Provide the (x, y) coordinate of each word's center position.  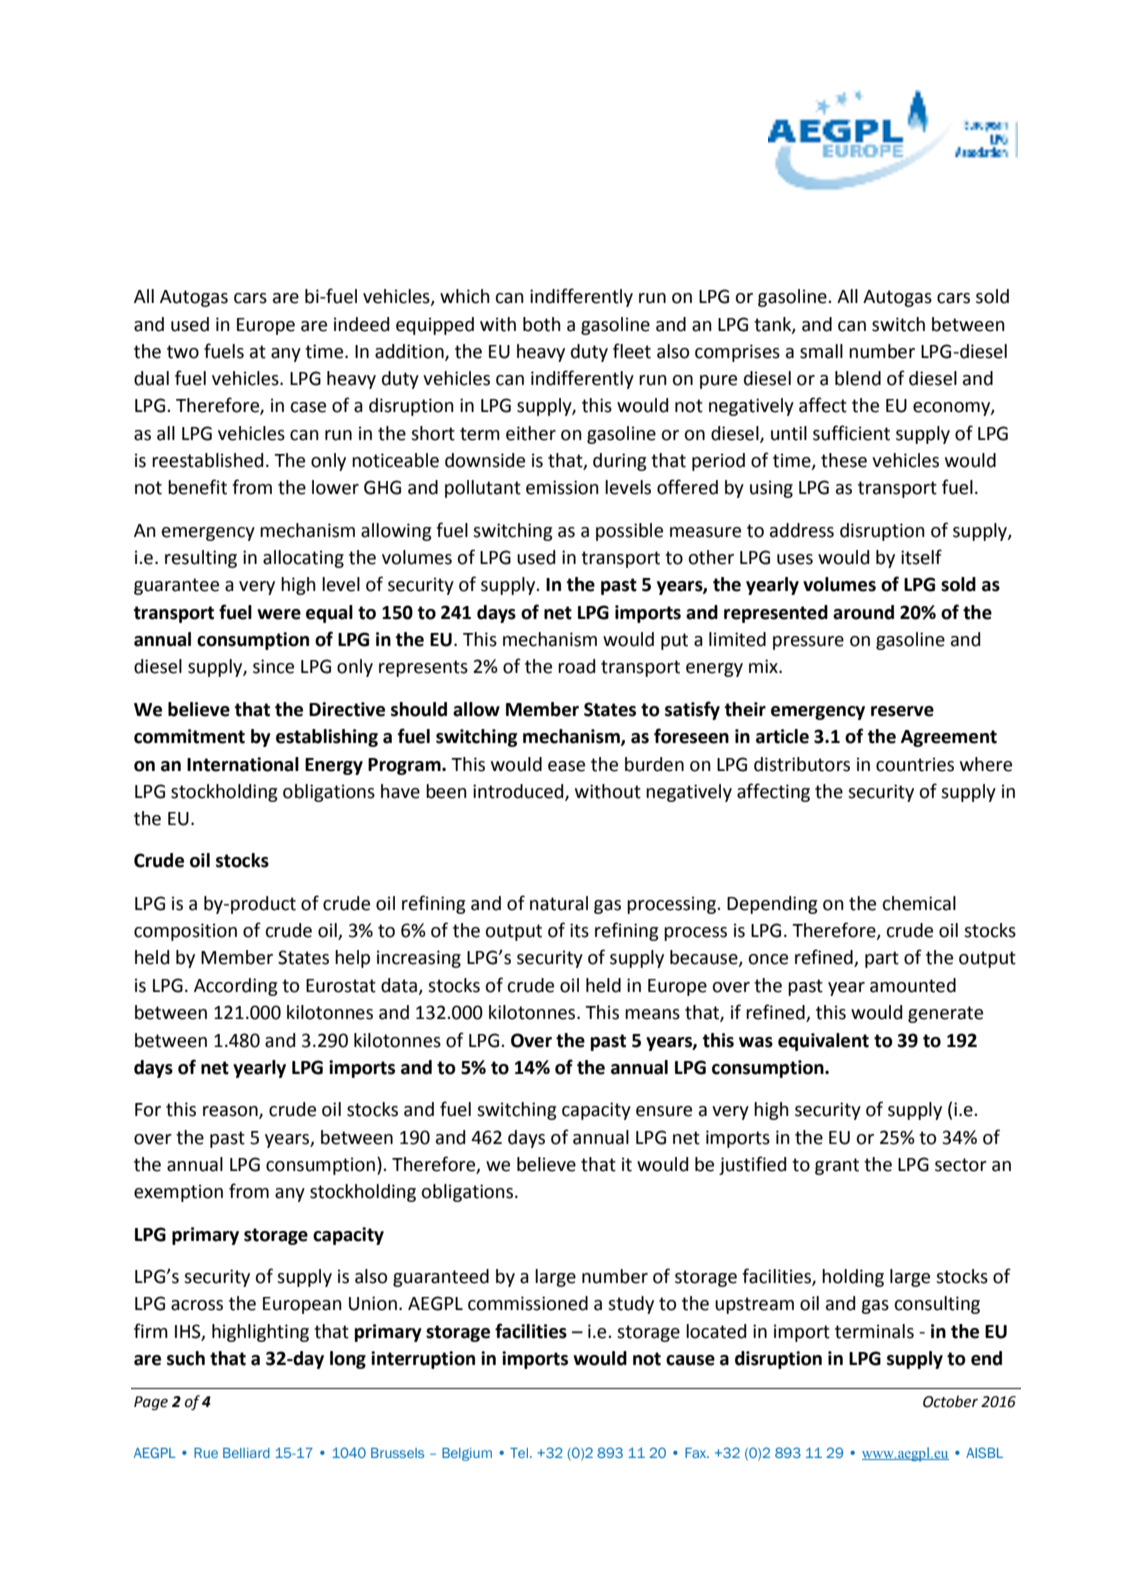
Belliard (246, 1453)
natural (559, 903)
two (183, 352)
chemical (919, 903)
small (821, 351)
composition (185, 932)
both (542, 324)
